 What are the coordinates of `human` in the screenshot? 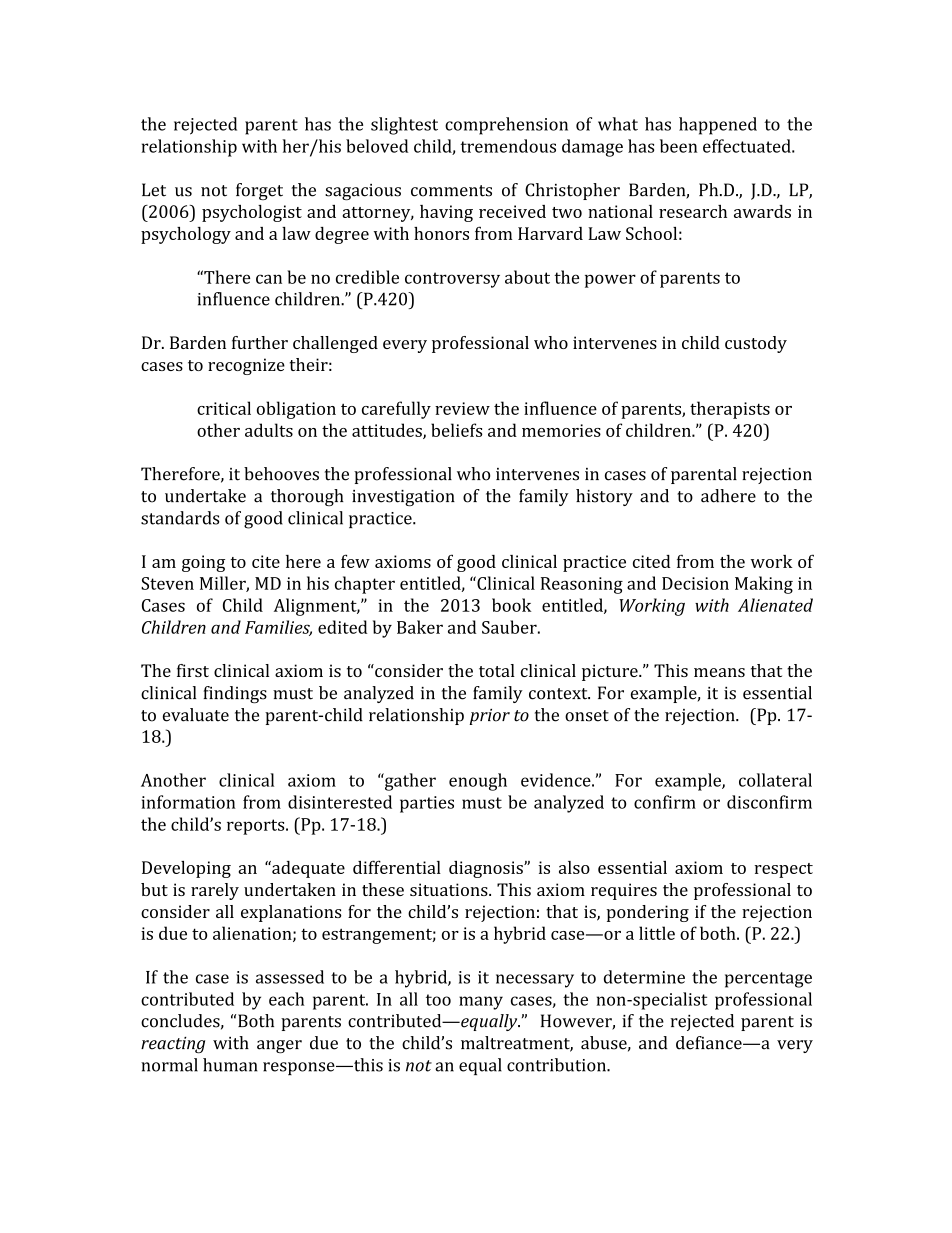 It's located at (230, 1065).
